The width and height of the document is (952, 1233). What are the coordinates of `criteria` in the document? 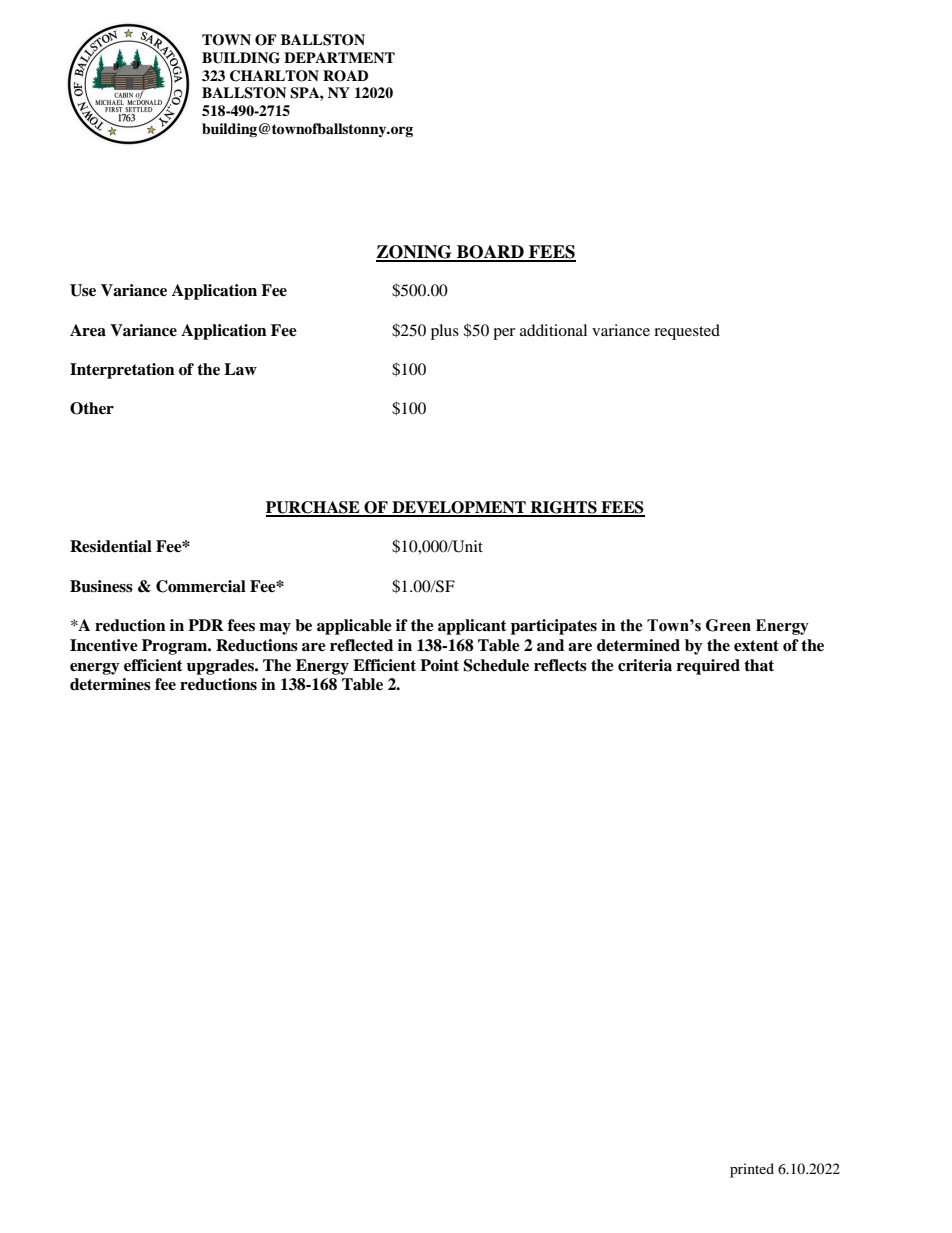 It's located at (645, 665).
